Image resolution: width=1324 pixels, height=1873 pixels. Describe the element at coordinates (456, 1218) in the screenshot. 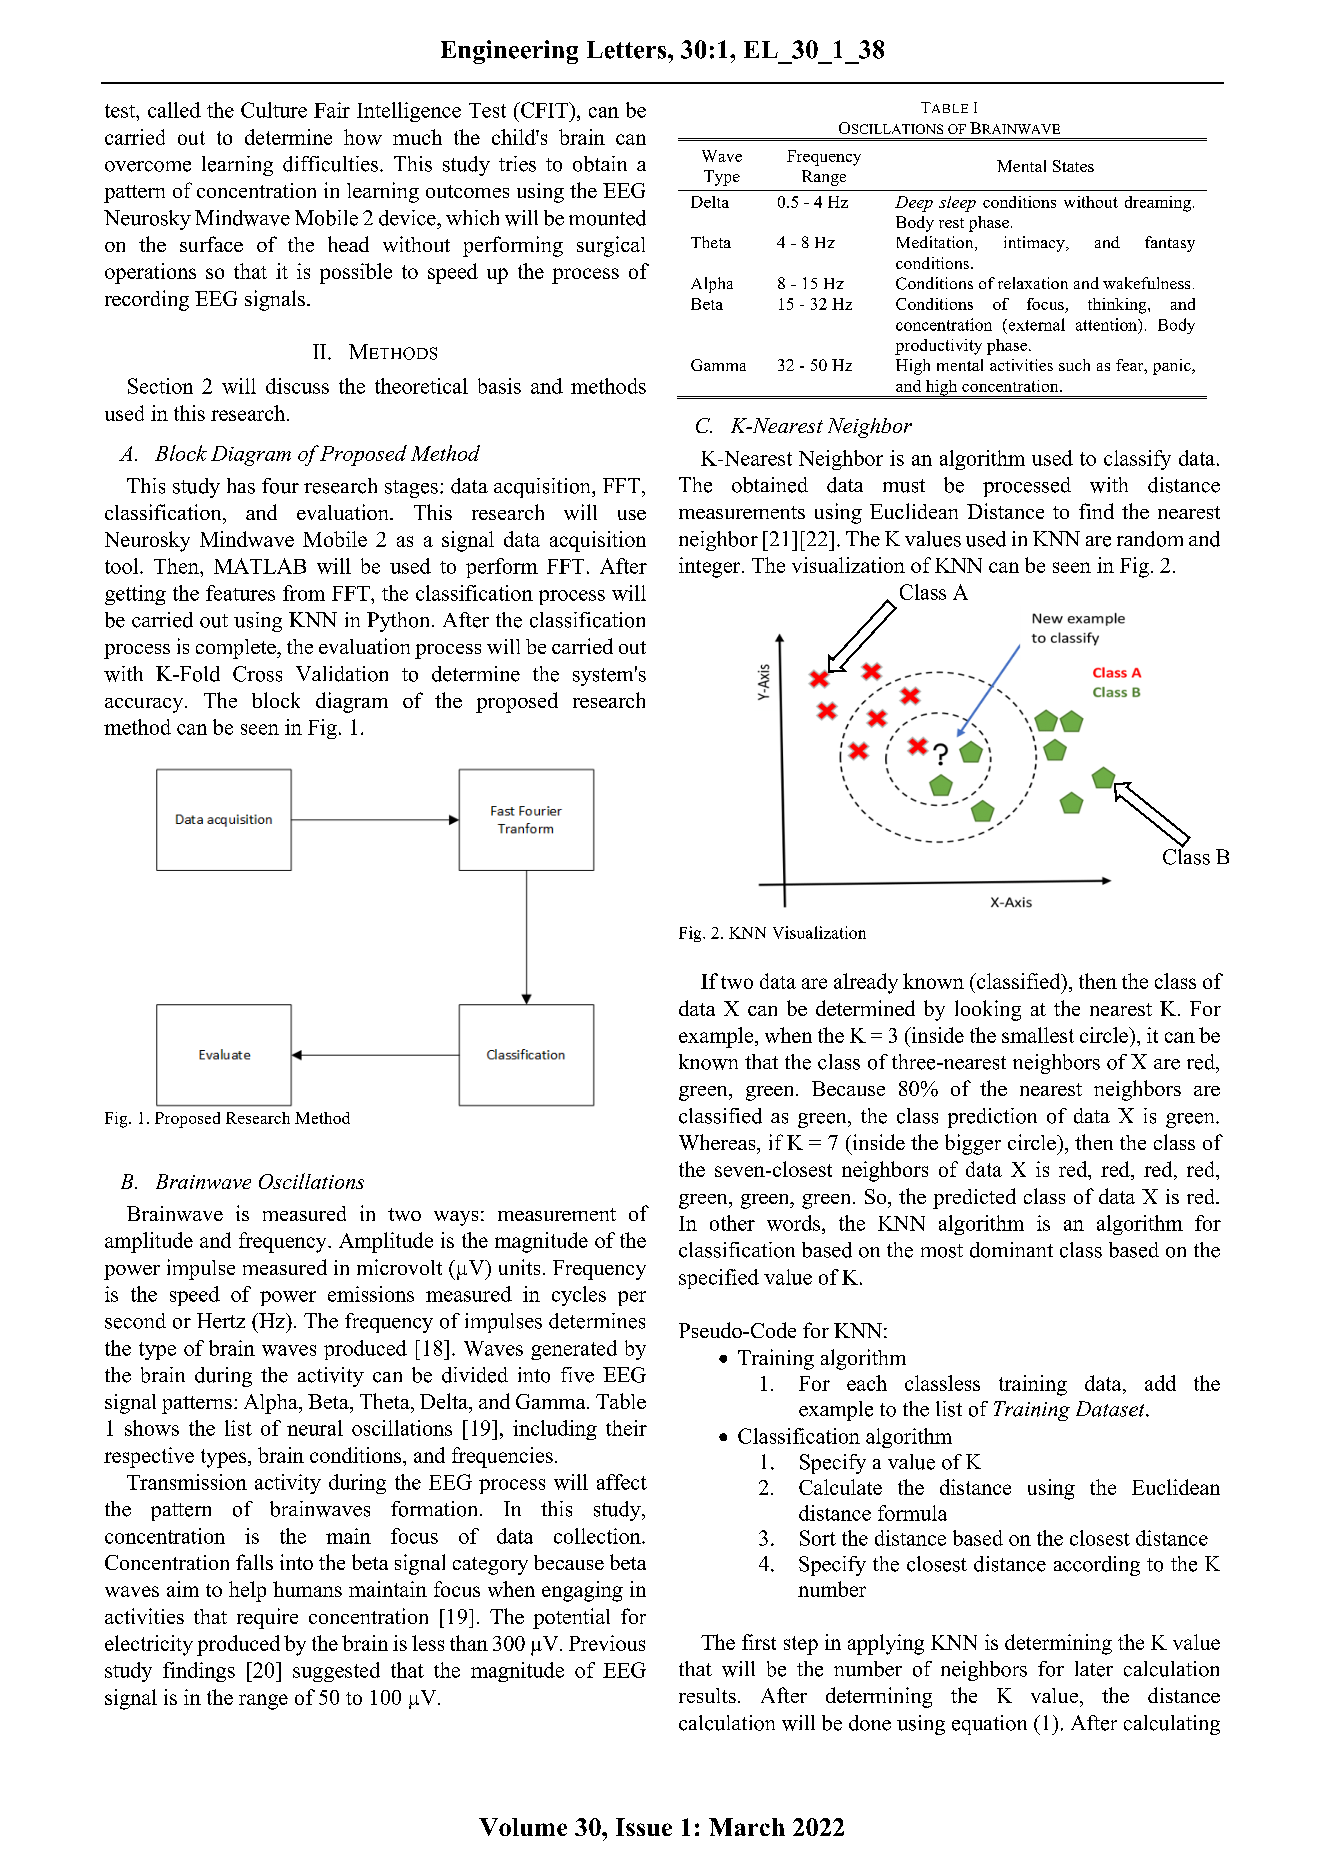

I see `ways` at that location.
